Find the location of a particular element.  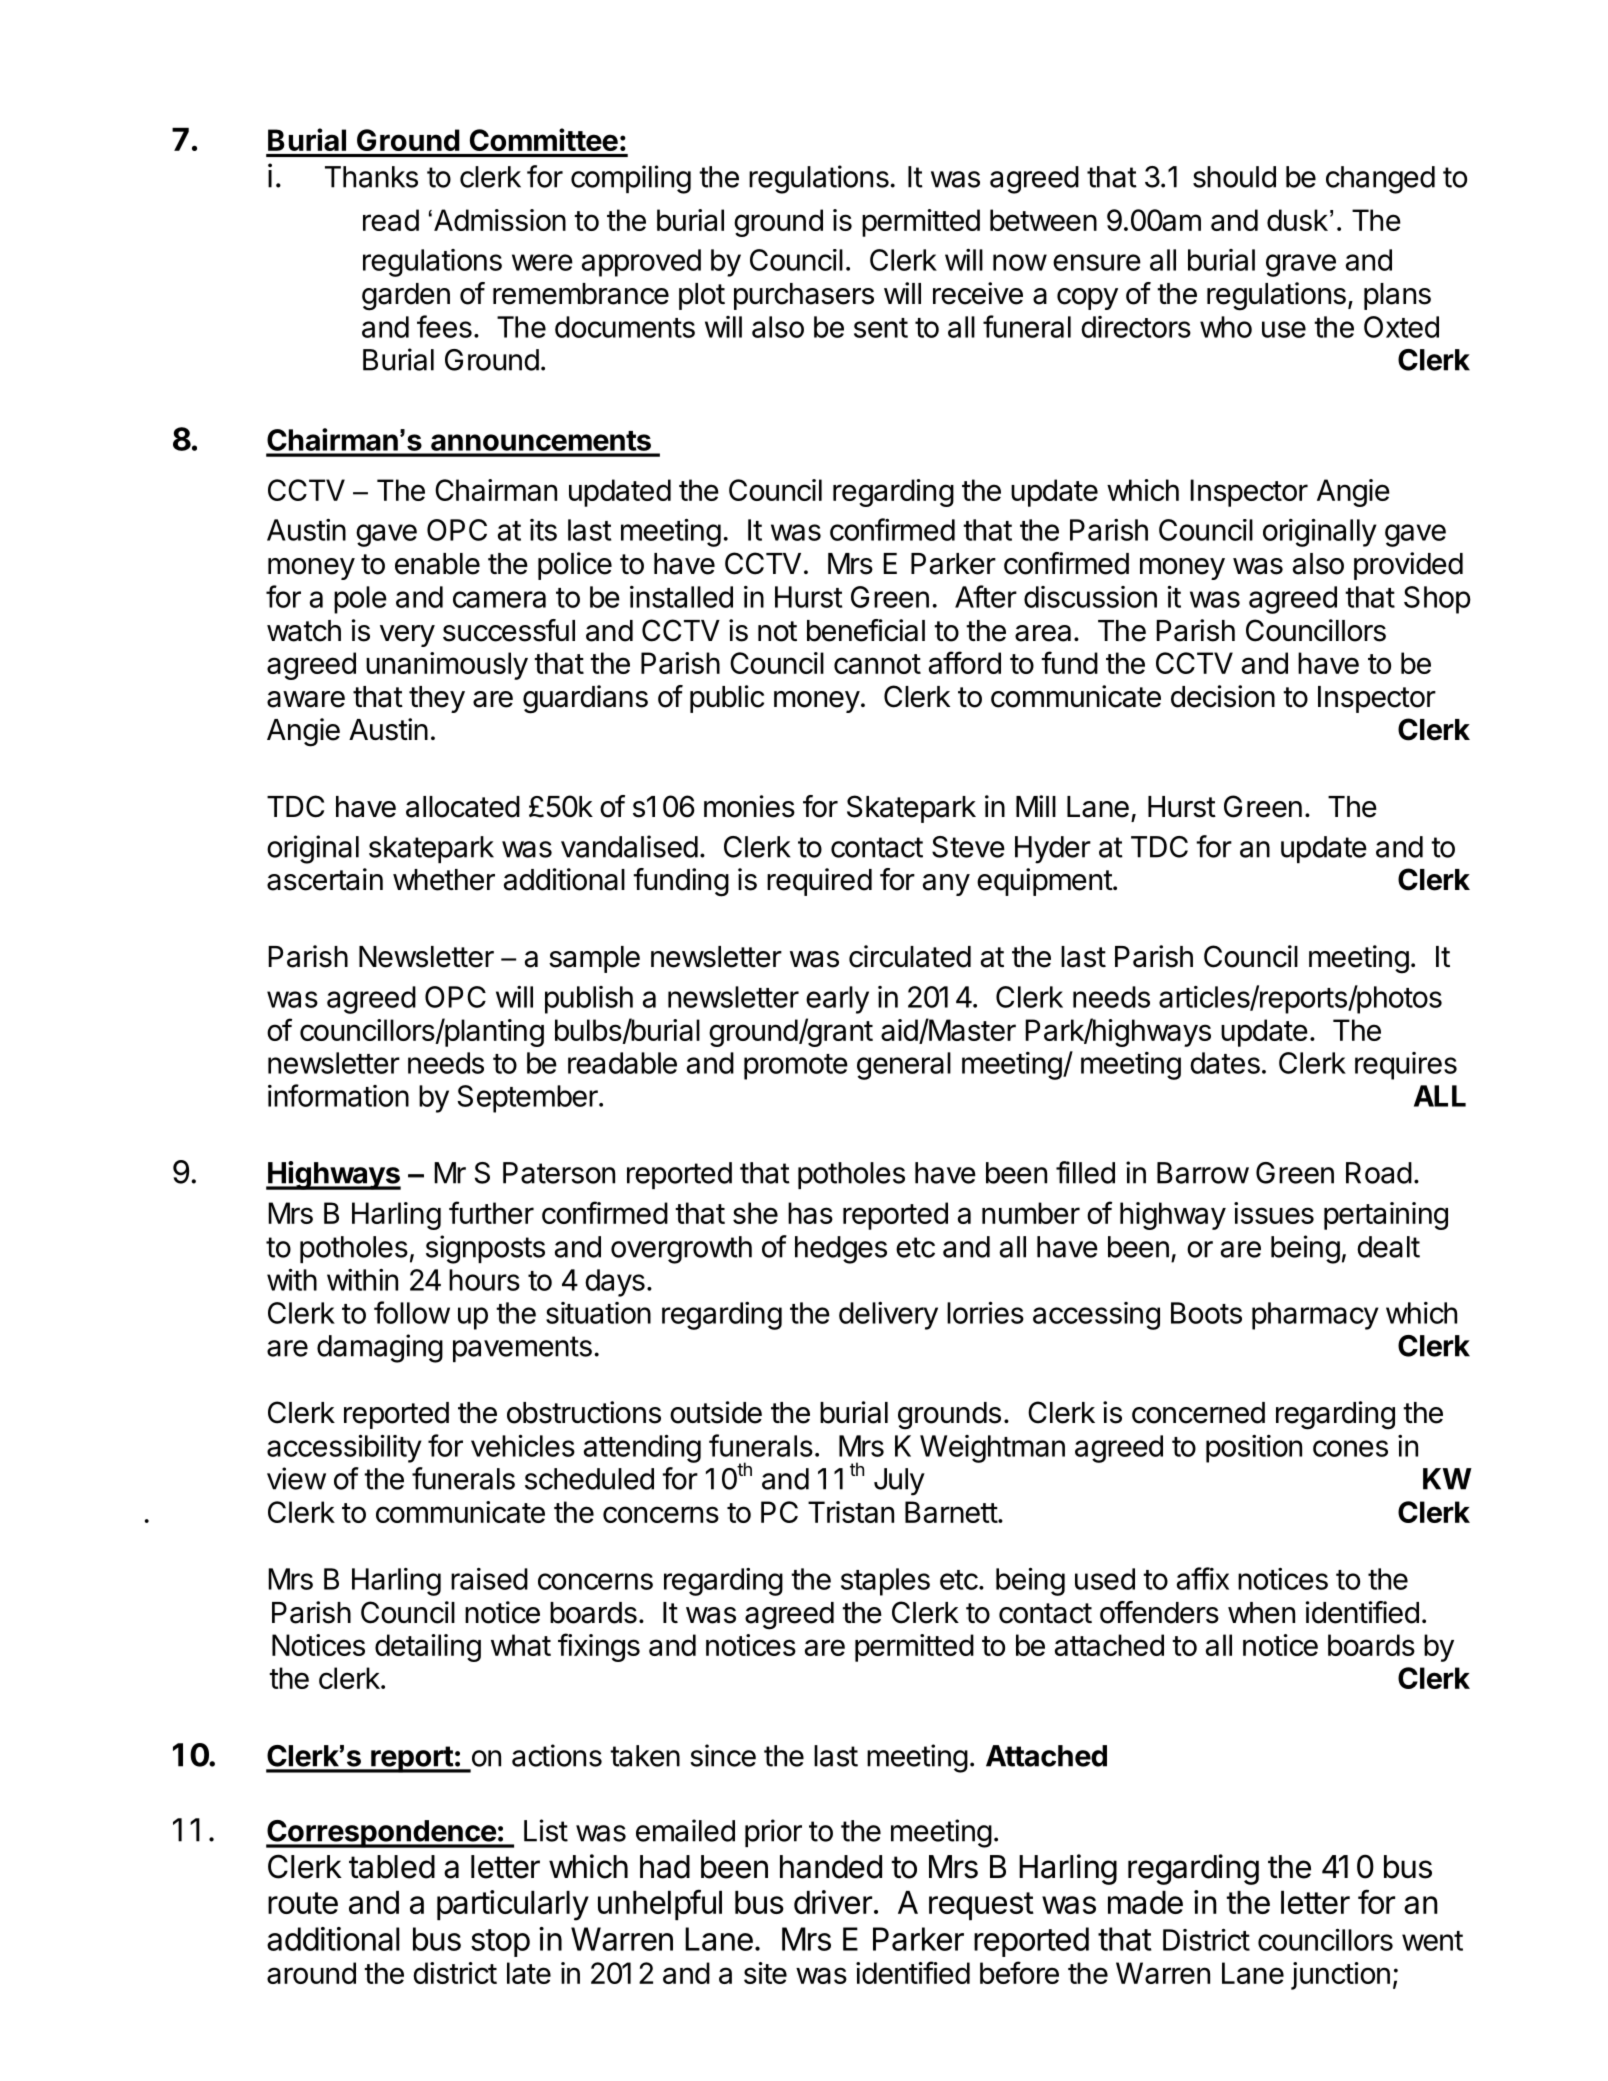

Tristan is located at coordinates (851, 1512).
